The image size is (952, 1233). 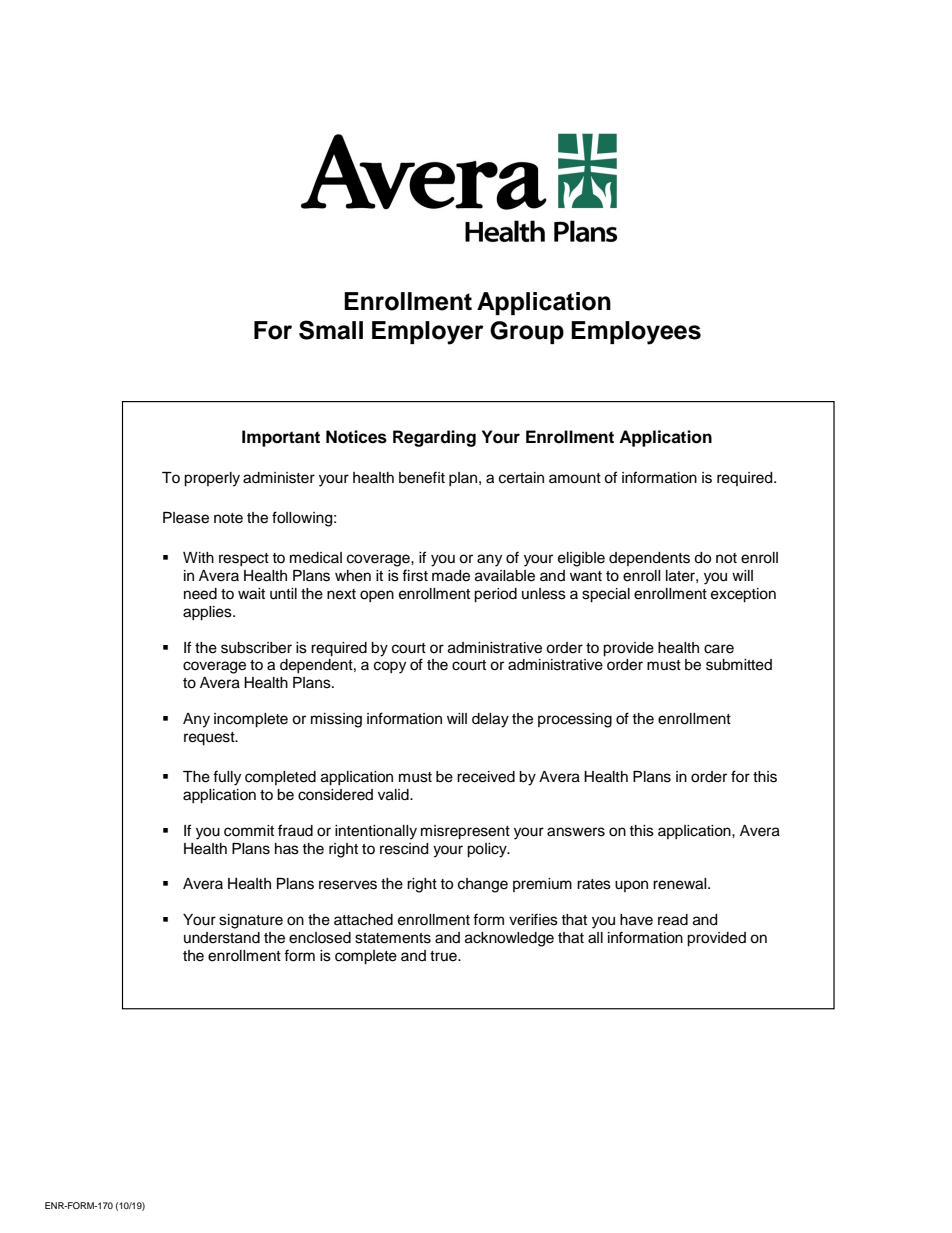 What do you see at coordinates (486, 777) in the page?
I see `received` at bounding box center [486, 777].
